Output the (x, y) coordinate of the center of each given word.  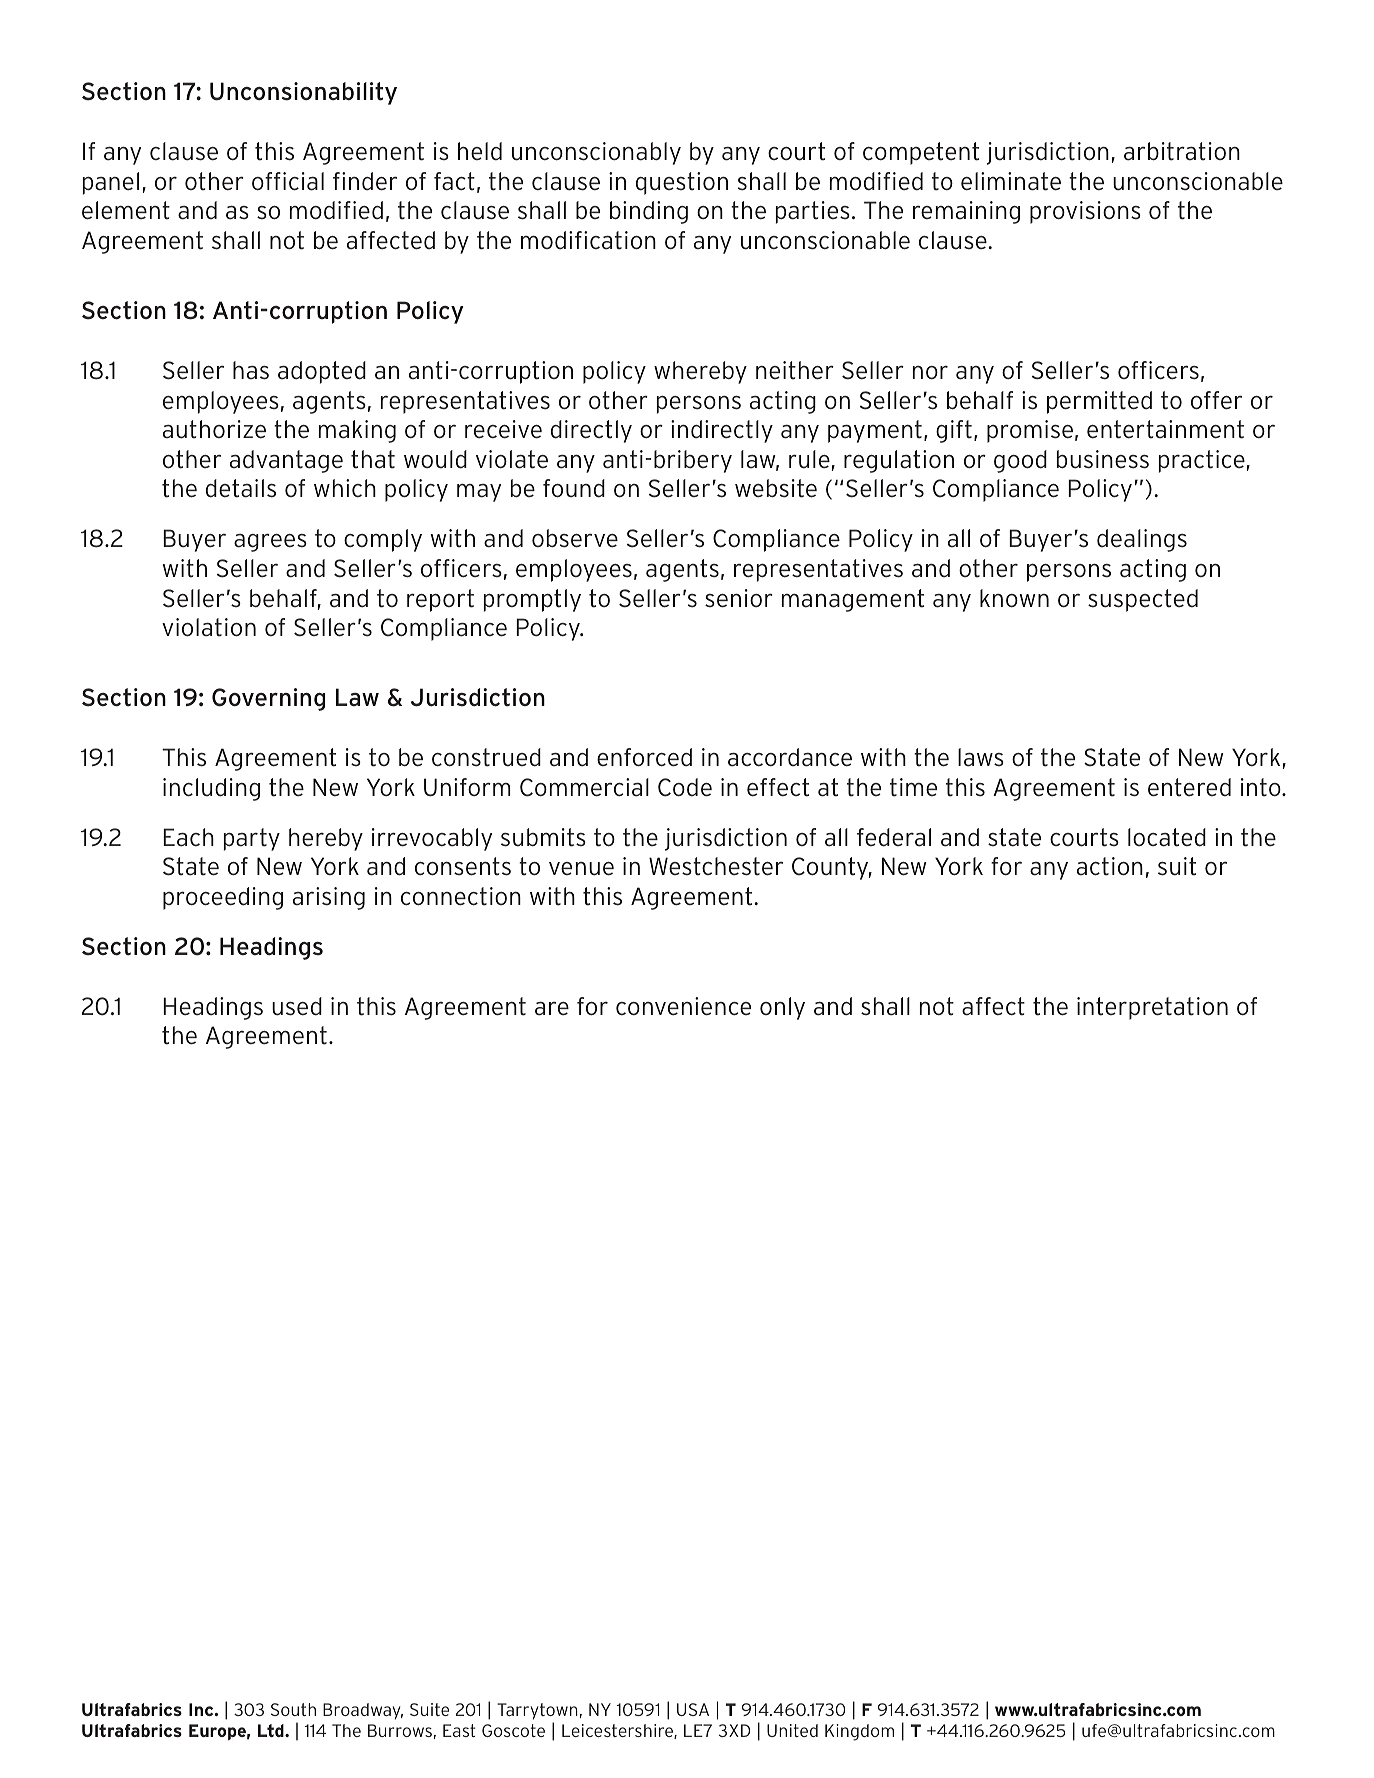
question (682, 183)
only (782, 1008)
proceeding (223, 898)
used (297, 1006)
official (288, 181)
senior (739, 598)
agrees (270, 542)
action (1110, 866)
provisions (1085, 212)
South (293, 1709)
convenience (683, 1006)
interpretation (1152, 1008)
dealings (1142, 540)
